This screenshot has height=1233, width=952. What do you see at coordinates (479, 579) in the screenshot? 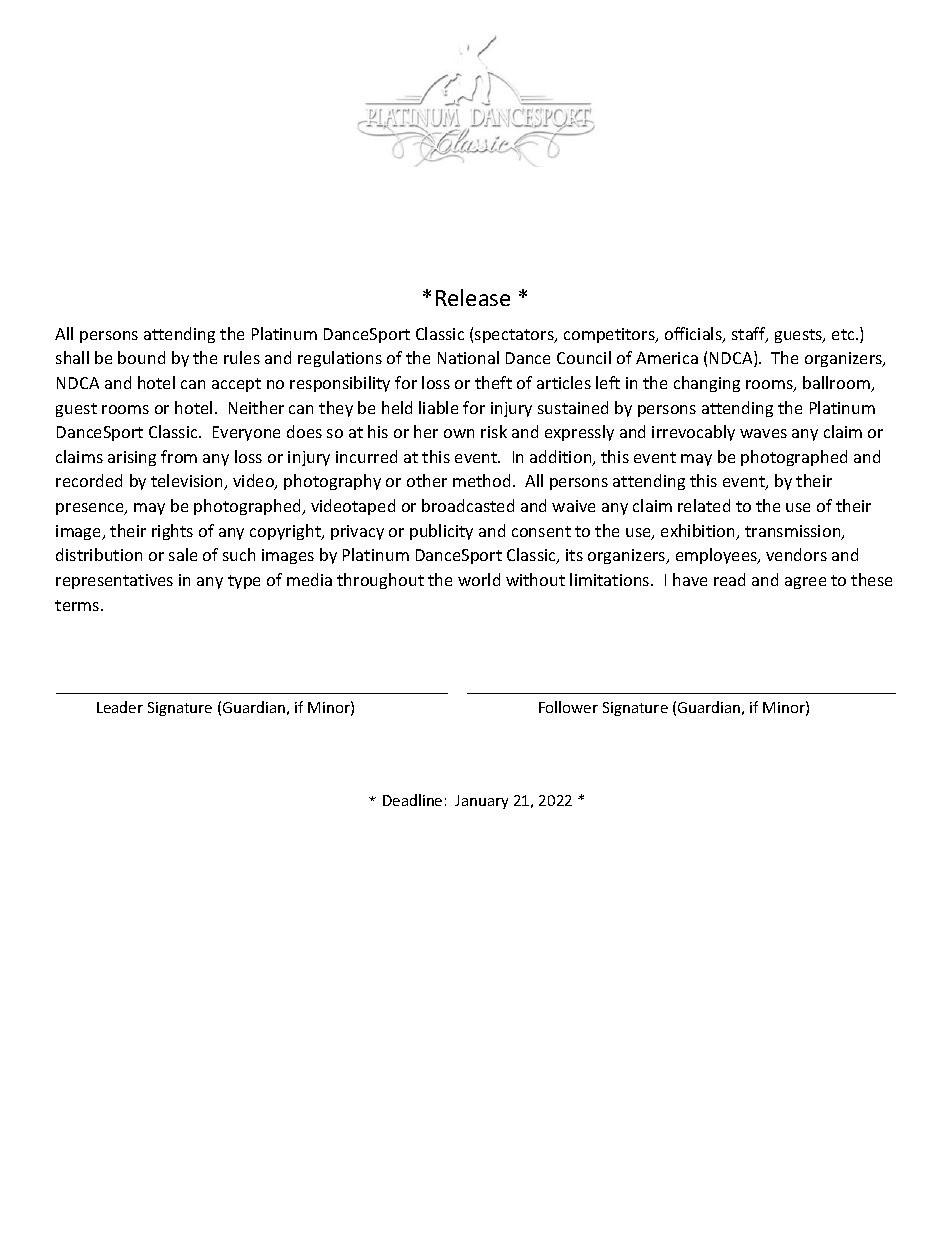
I see `world` at bounding box center [479, 579].
